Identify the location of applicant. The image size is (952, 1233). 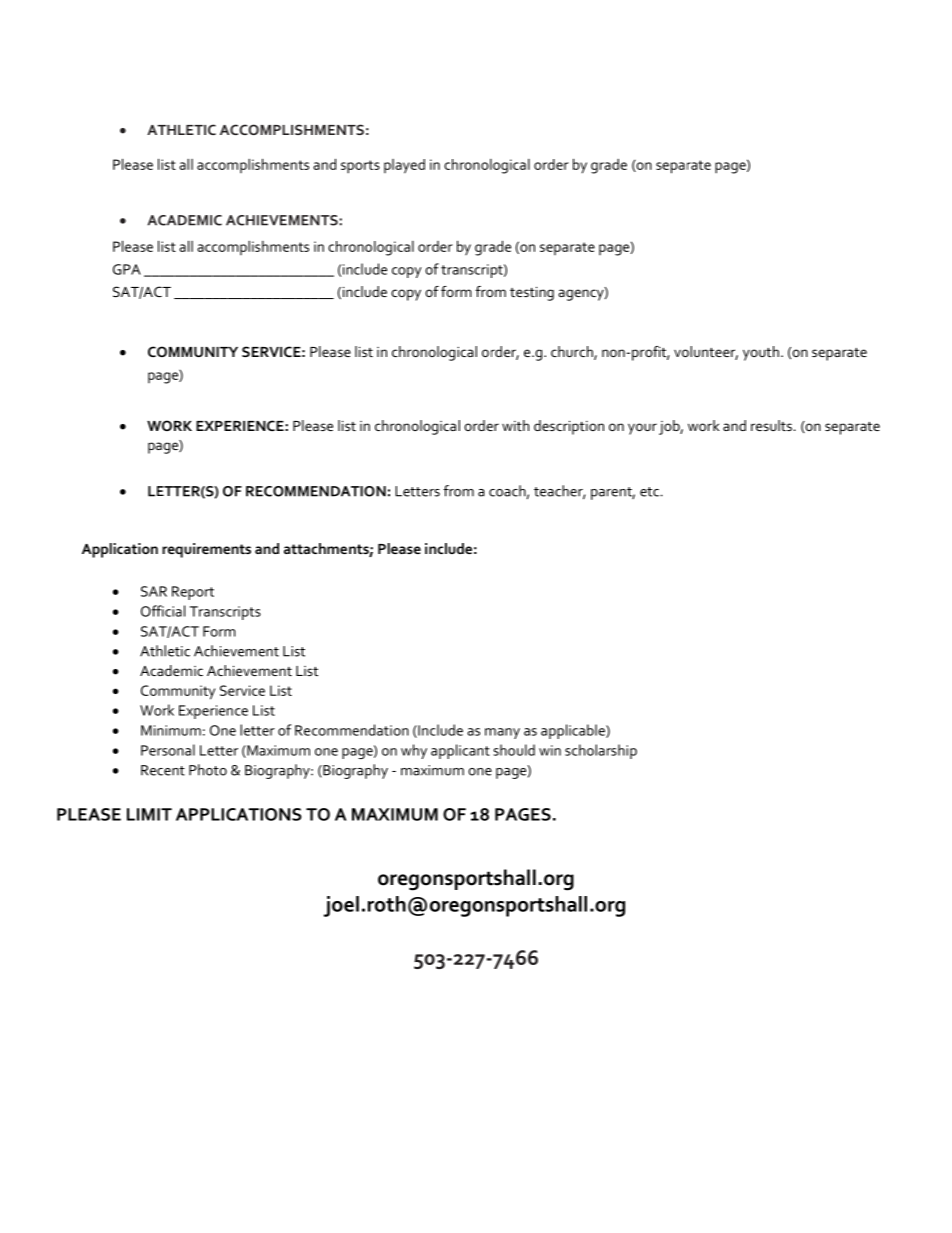
(460, 751).
